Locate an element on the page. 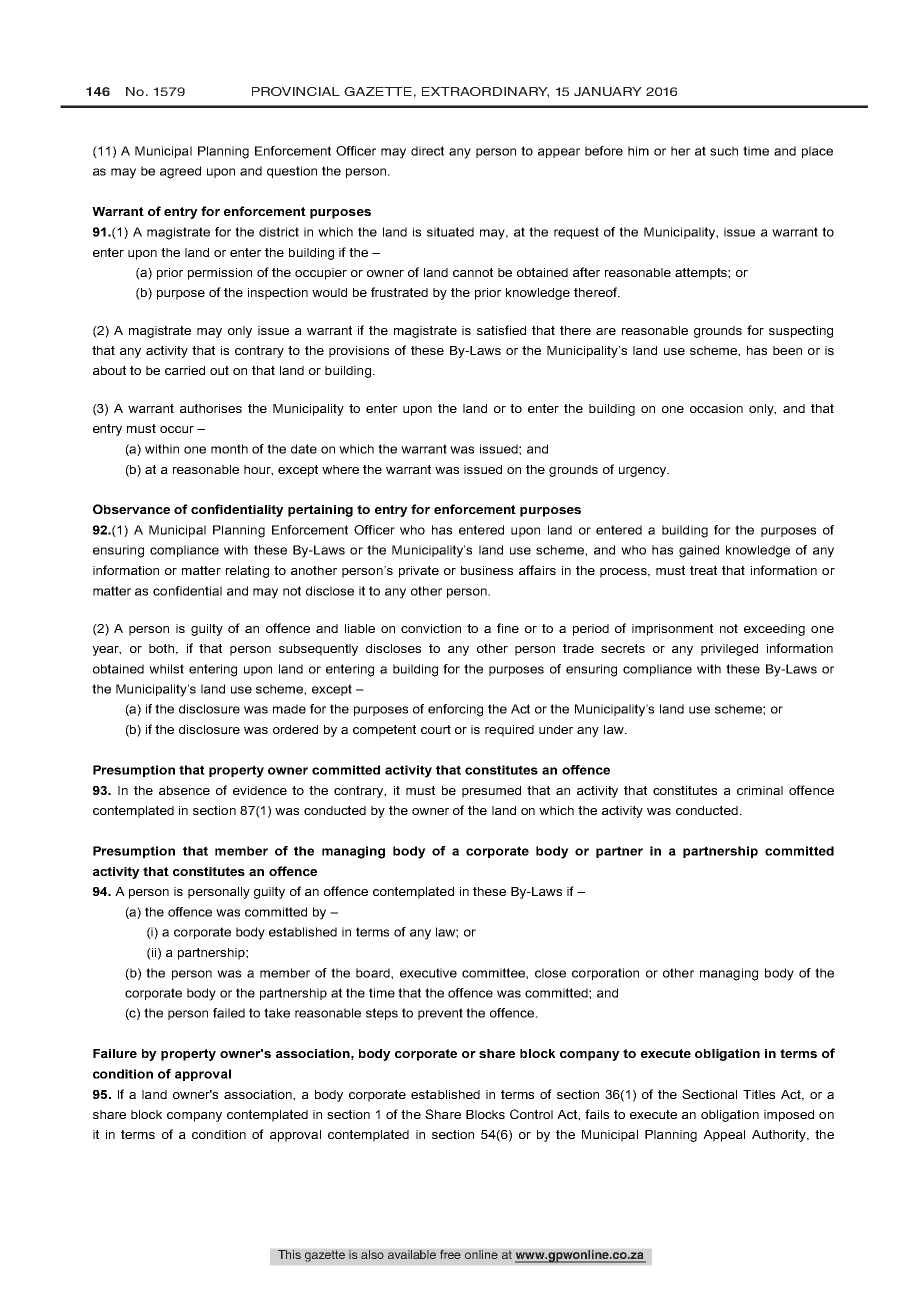 This document has width=924, height=1308. free is located at coordinates (450, 1254).
